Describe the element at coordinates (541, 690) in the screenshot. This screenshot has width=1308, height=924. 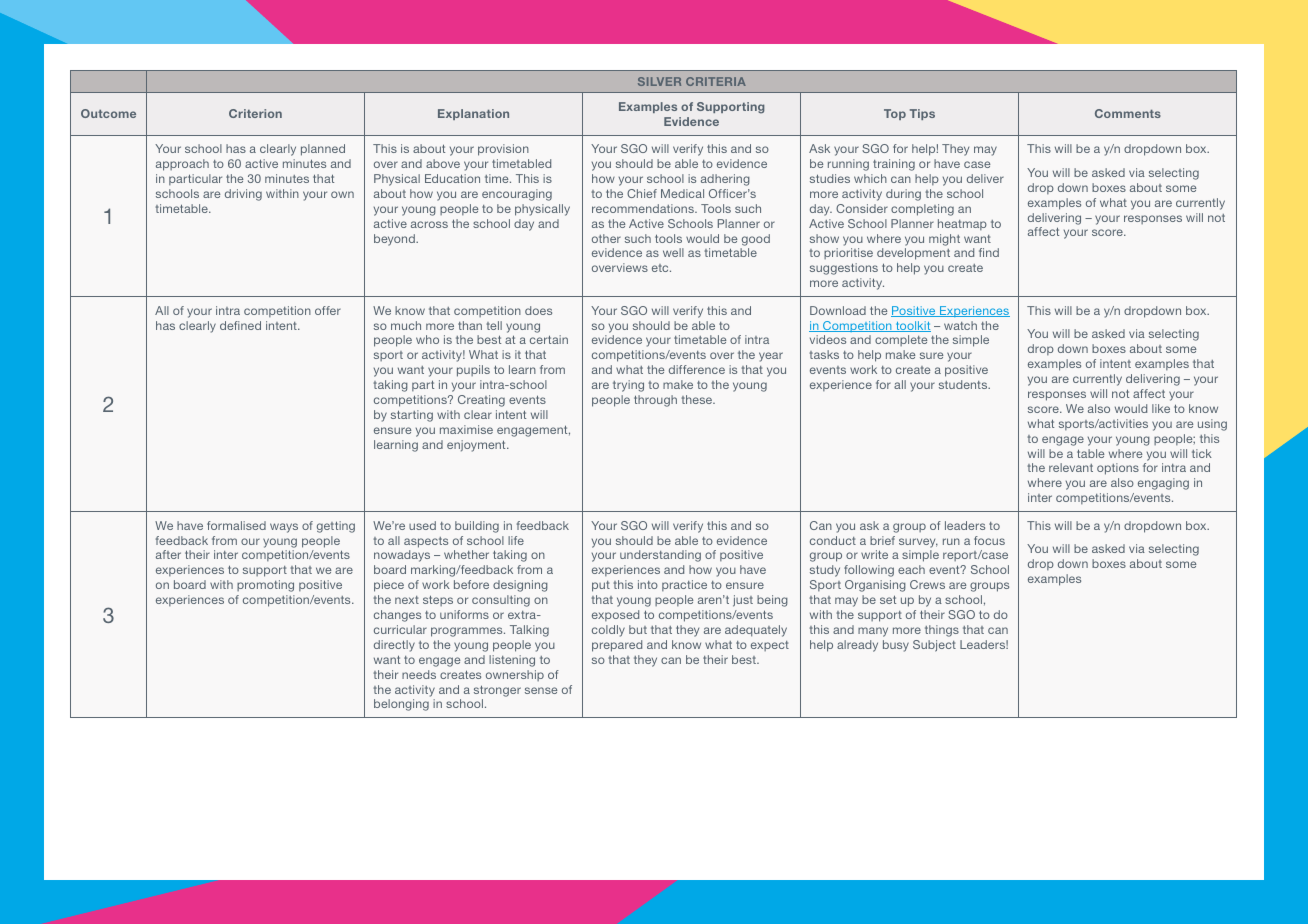
I see `sense` at that location.
